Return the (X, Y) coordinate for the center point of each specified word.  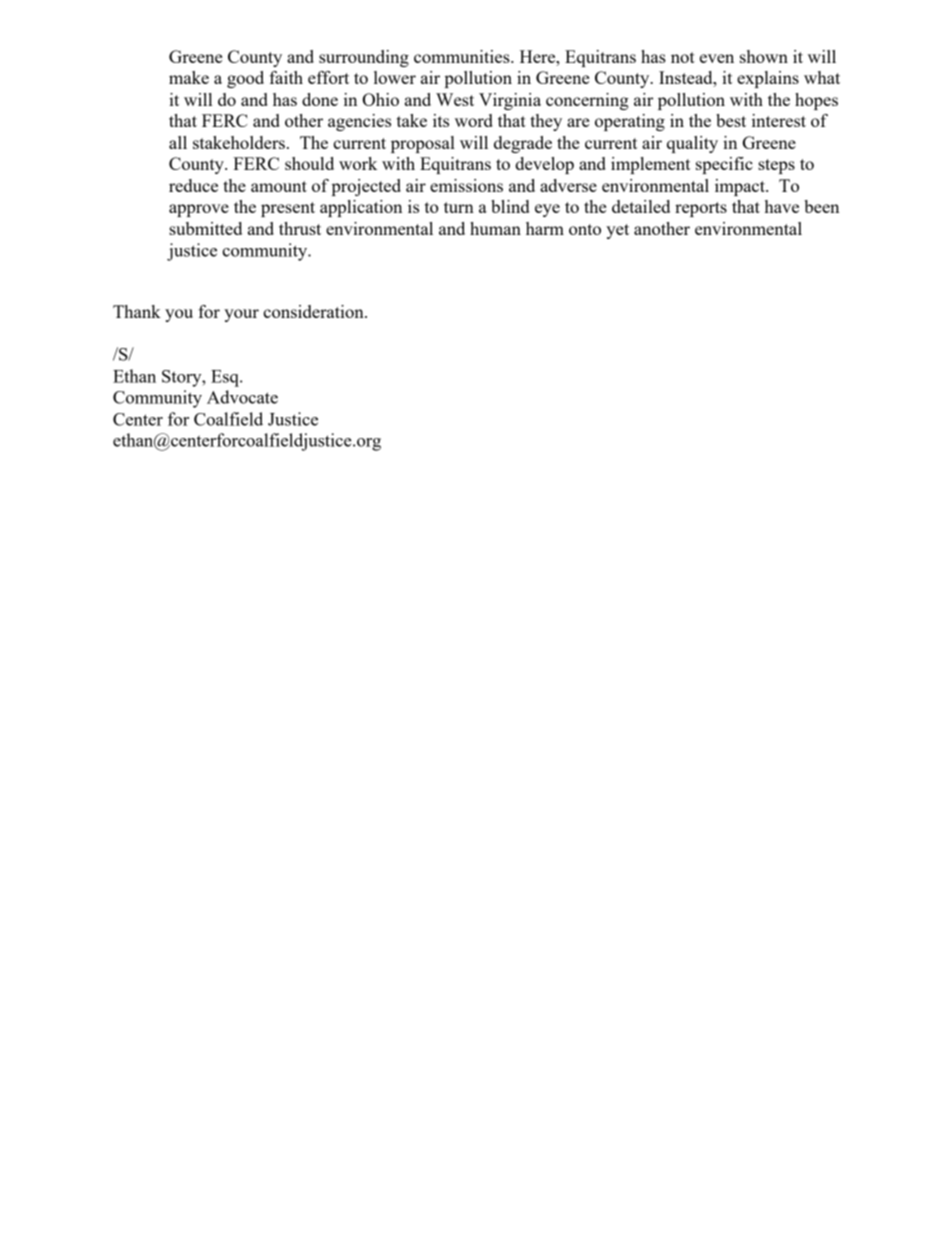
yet (617, 231)
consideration (314, 311)
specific (724, 165)
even (717, 58)
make (189, 77)
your (241, 315)
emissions (466, 185)
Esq (226, 378)
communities (463, 56)
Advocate (242, 397)
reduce (193, 185)
